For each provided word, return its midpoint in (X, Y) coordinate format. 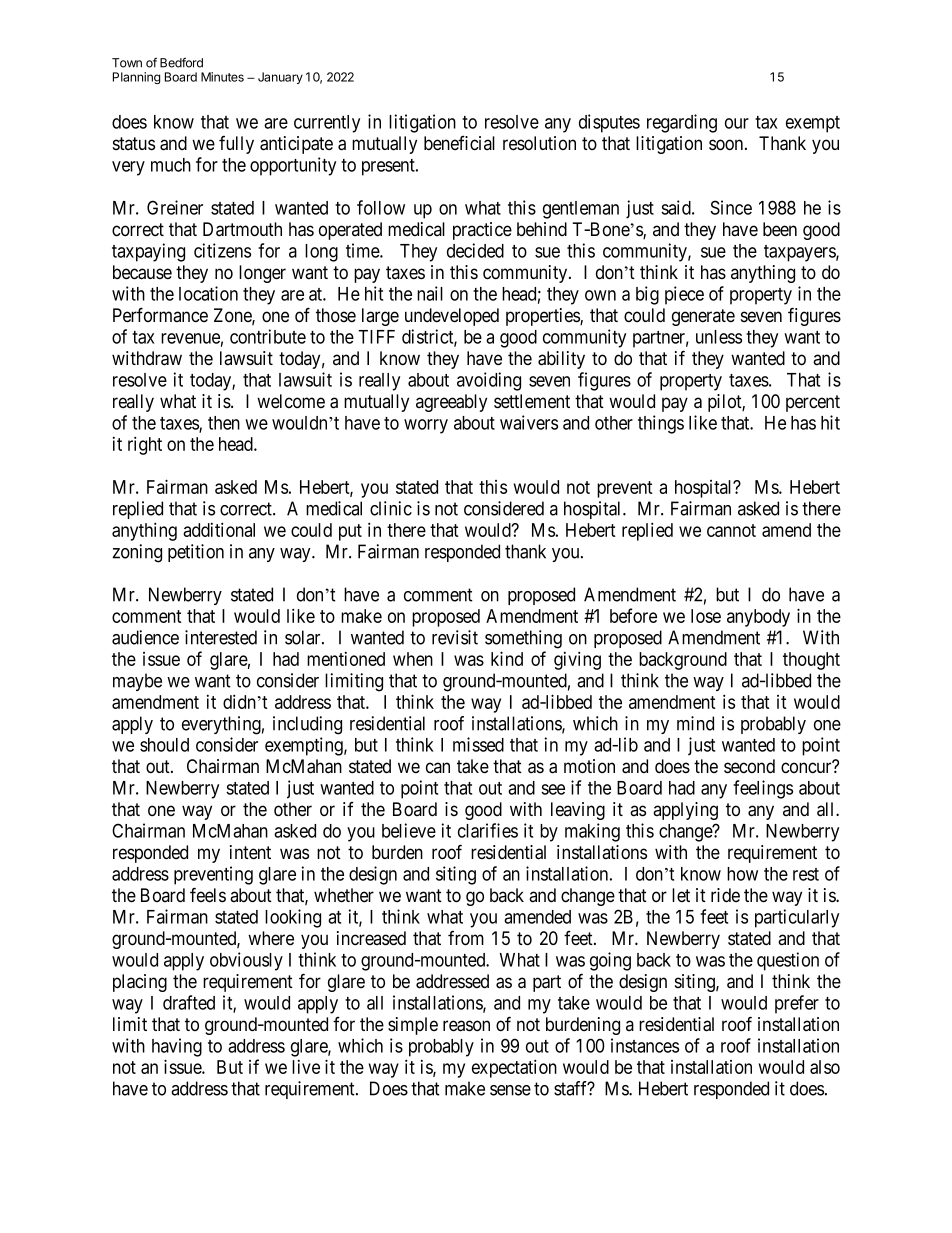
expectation (514, 1068)
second (749, 766)
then (224, 423)
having (177, 1047)
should (164, 745)
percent (813, 403)
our (737, 123)
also (825, 1067)
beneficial (459, 143)
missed (478, 744)
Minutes (222, 77)
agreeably (451, 403)
